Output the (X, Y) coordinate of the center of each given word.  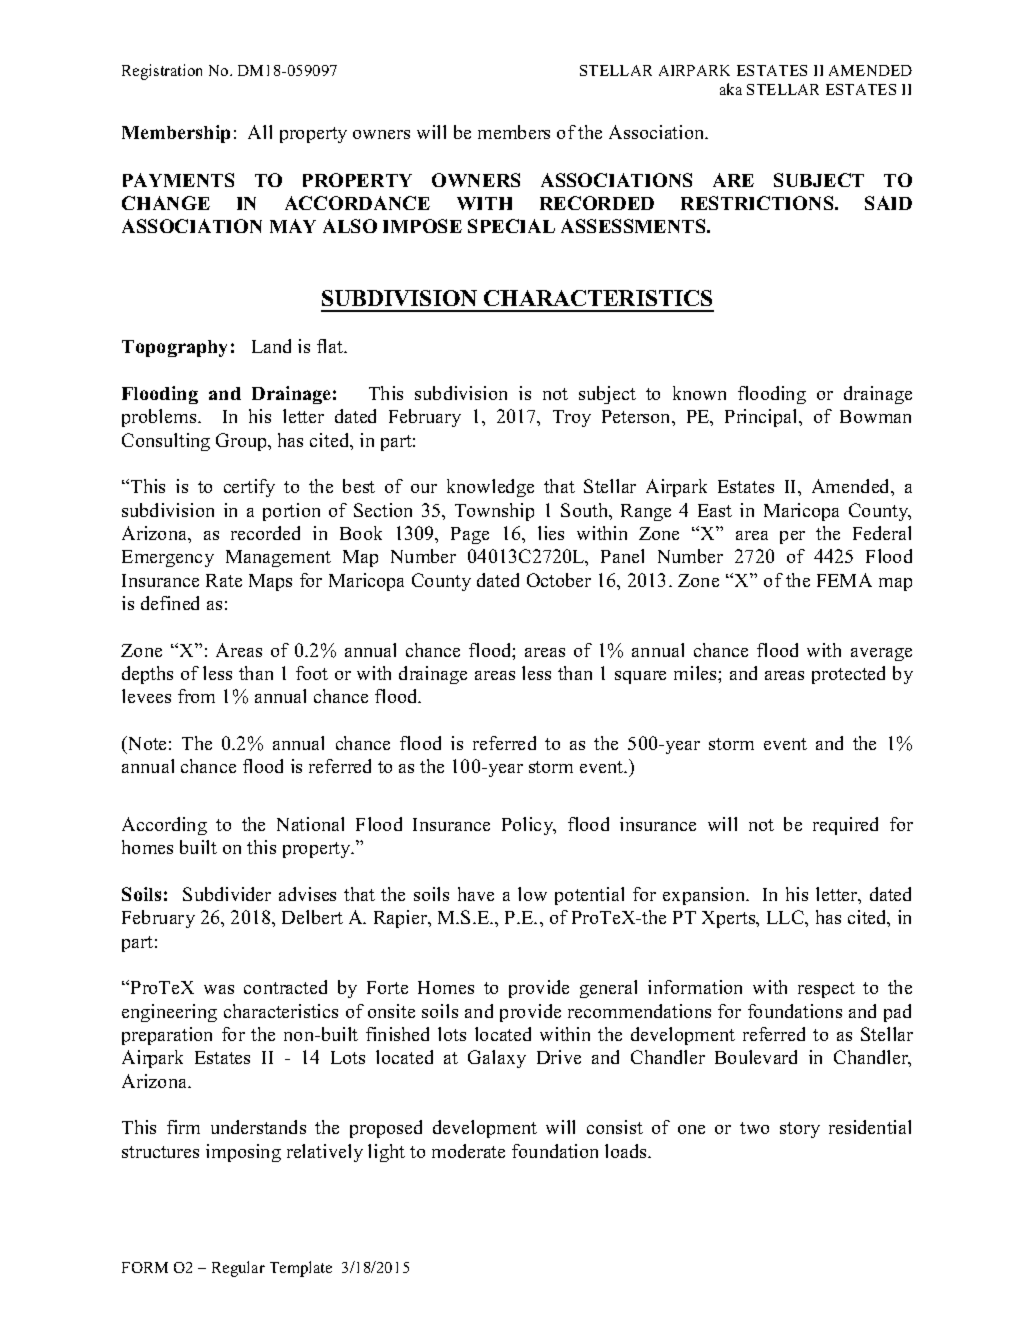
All (260, 132)
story (800, 1130)
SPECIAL (511, 226)
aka (731, 89)
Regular (238, 1269)
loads (627, 1151)
